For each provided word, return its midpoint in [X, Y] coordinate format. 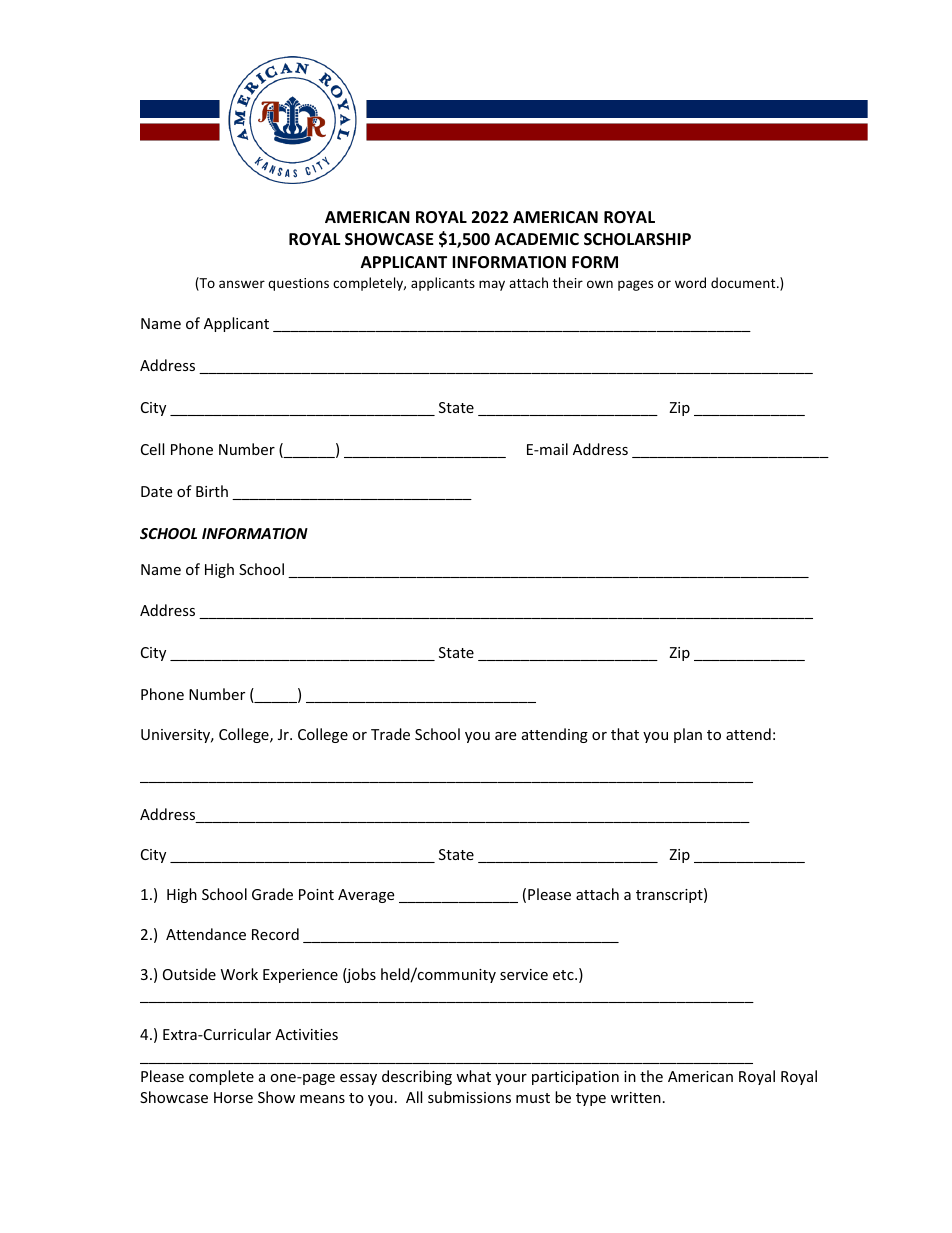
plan [688, 735]
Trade [390, 734]
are [505, 736]
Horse [233, 1097]
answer [242, 284]
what [473, 1076]
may [492, 285]
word [690, 282]
